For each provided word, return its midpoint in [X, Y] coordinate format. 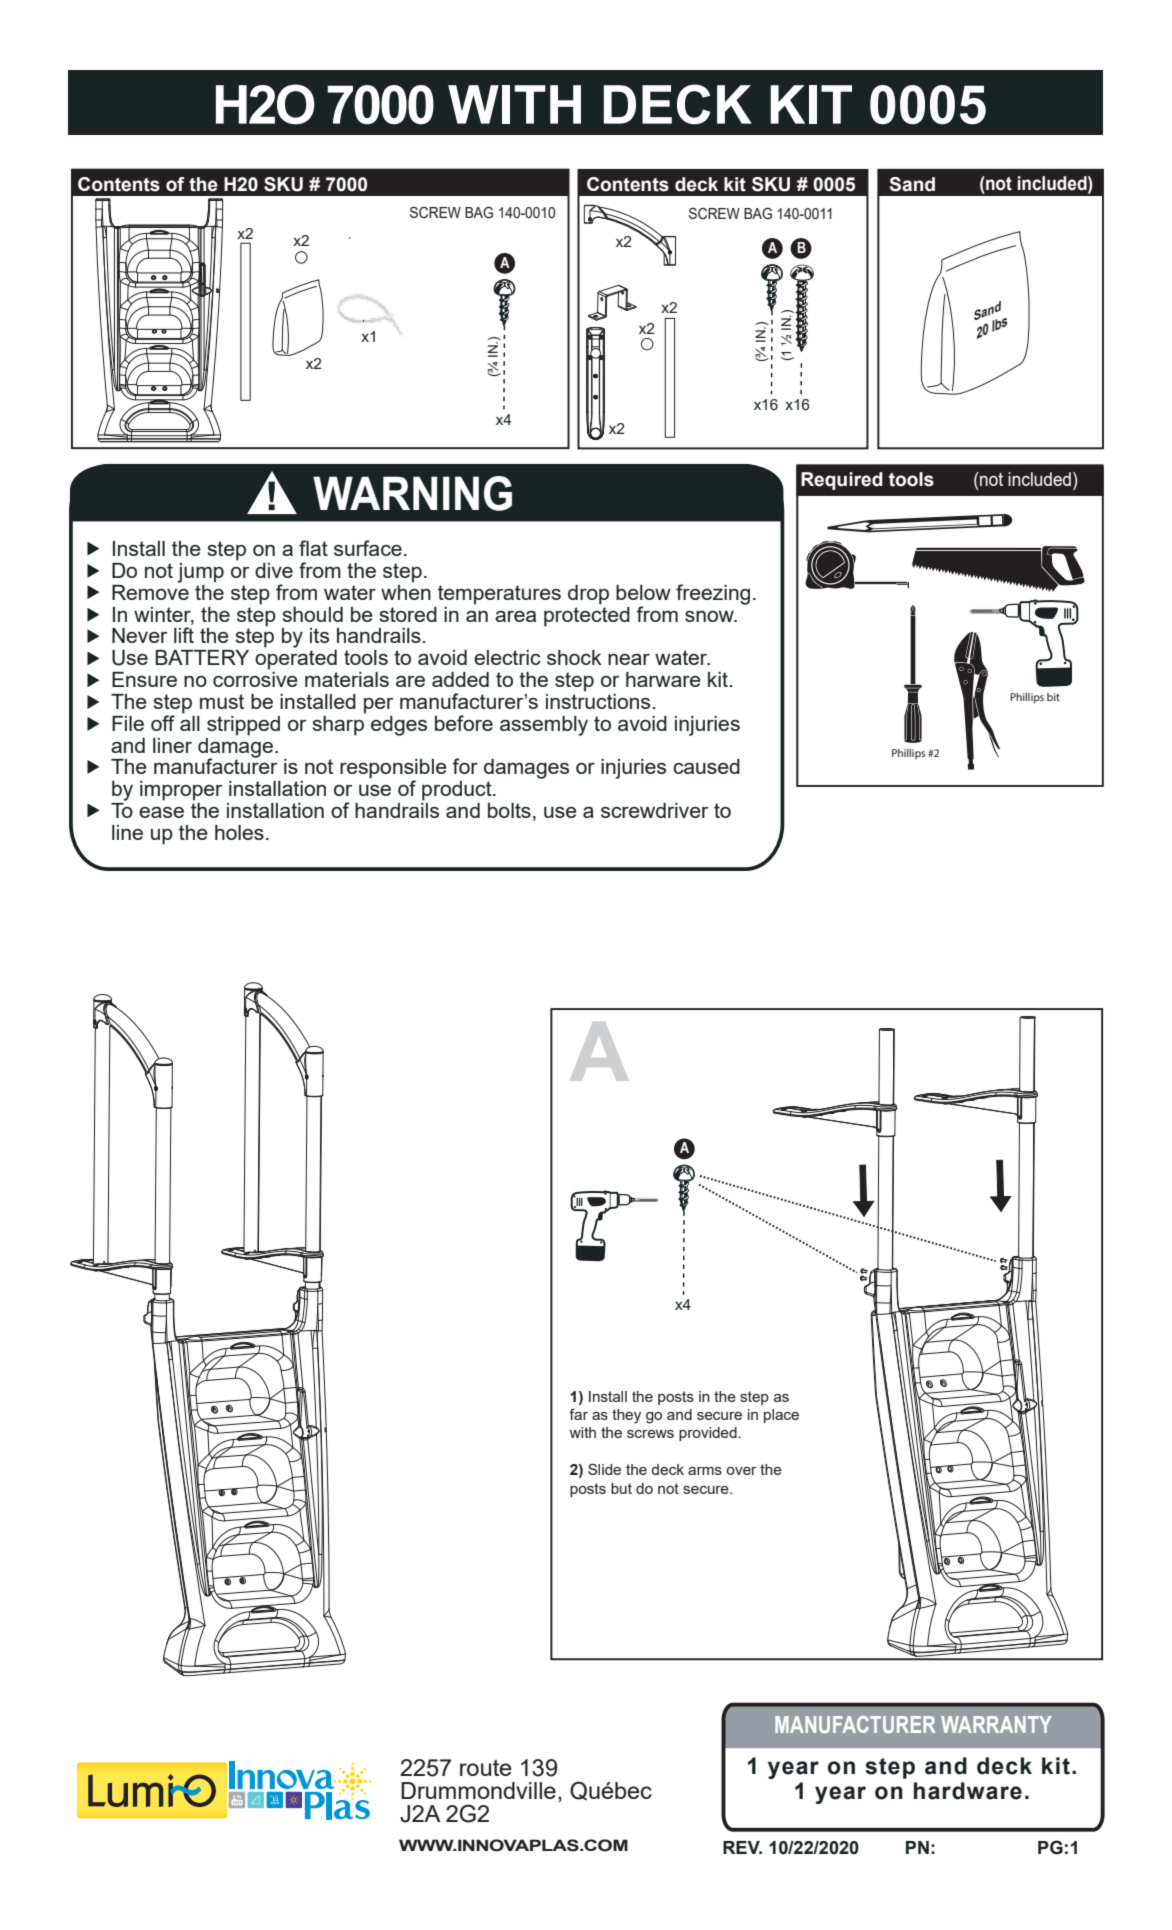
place [781, 1416]
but [621, 1488]
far [578, 1414]
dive [274, 570]
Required [842, 481]
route [485, 1768]
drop [588, 595]
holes [239, 832]
